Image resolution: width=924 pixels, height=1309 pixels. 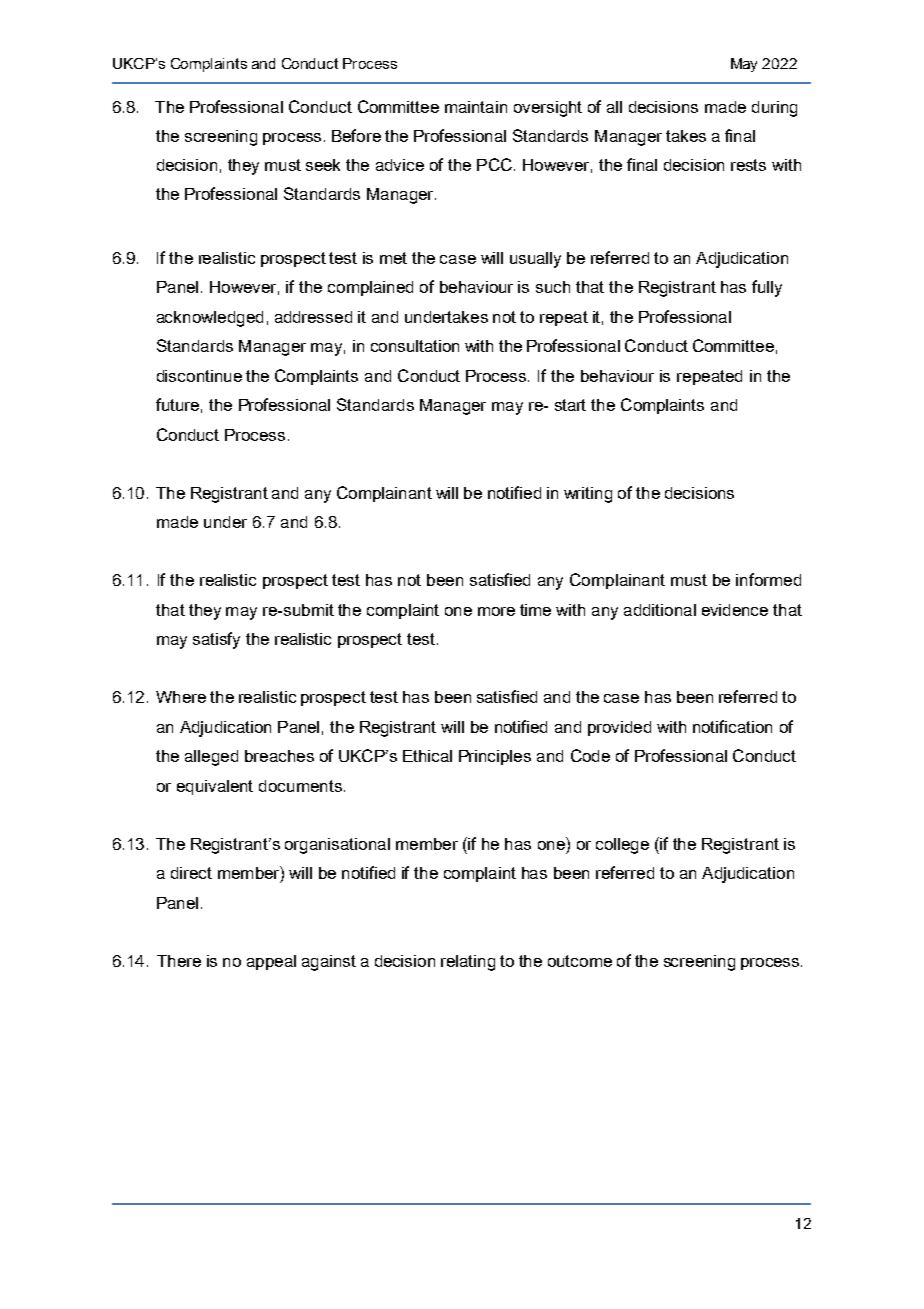 I want to click on satisfy, so click(x=216, y=640).
